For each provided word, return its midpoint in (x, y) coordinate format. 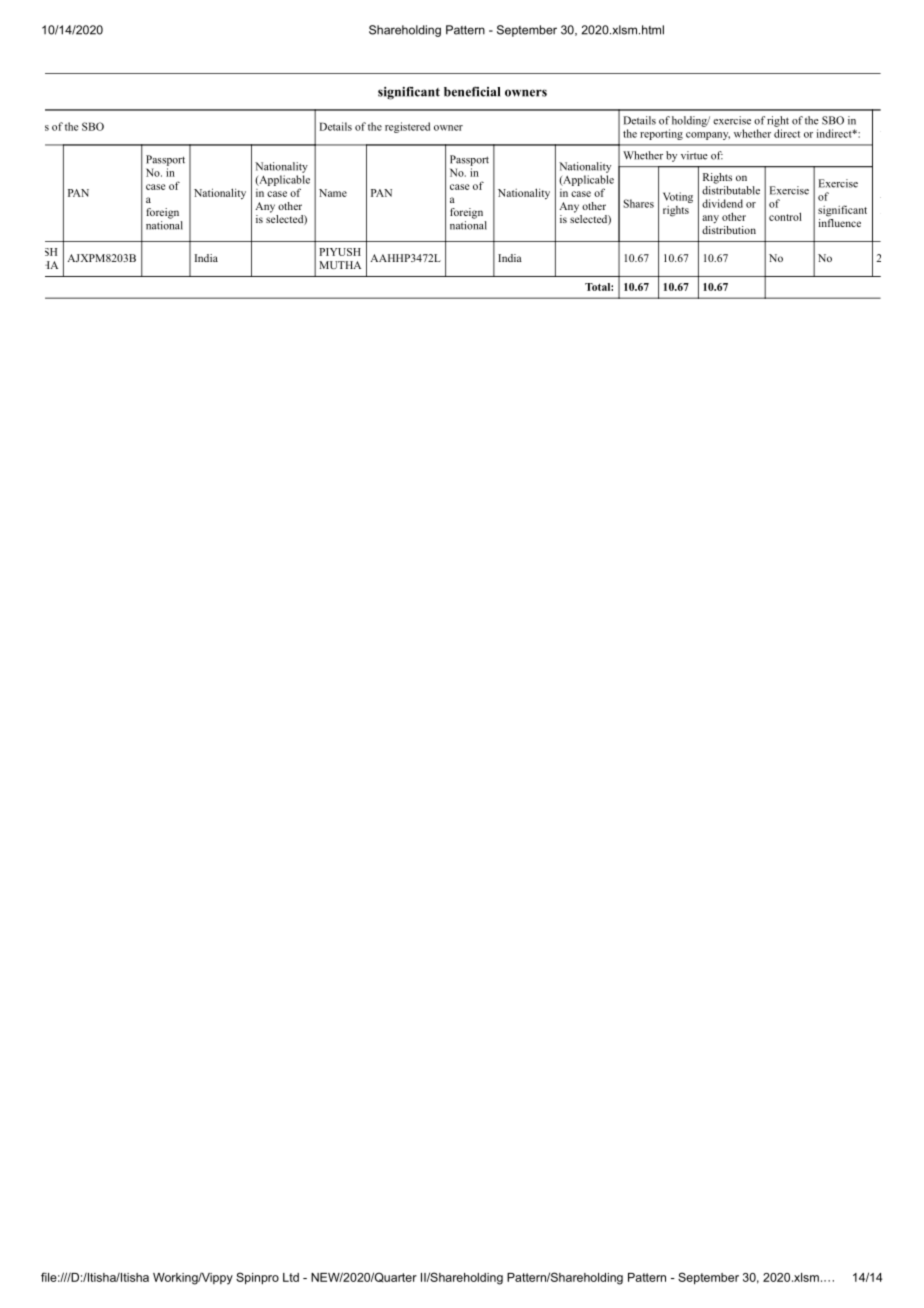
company (708, 136)
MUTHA (340, 265)
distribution (729, 228)
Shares (638, 203)
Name (333, 193)
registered (407, 127)
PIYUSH (340, 252)
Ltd (291, 1277)
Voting (678, 197)
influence (840, 221)
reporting (661, 134)
